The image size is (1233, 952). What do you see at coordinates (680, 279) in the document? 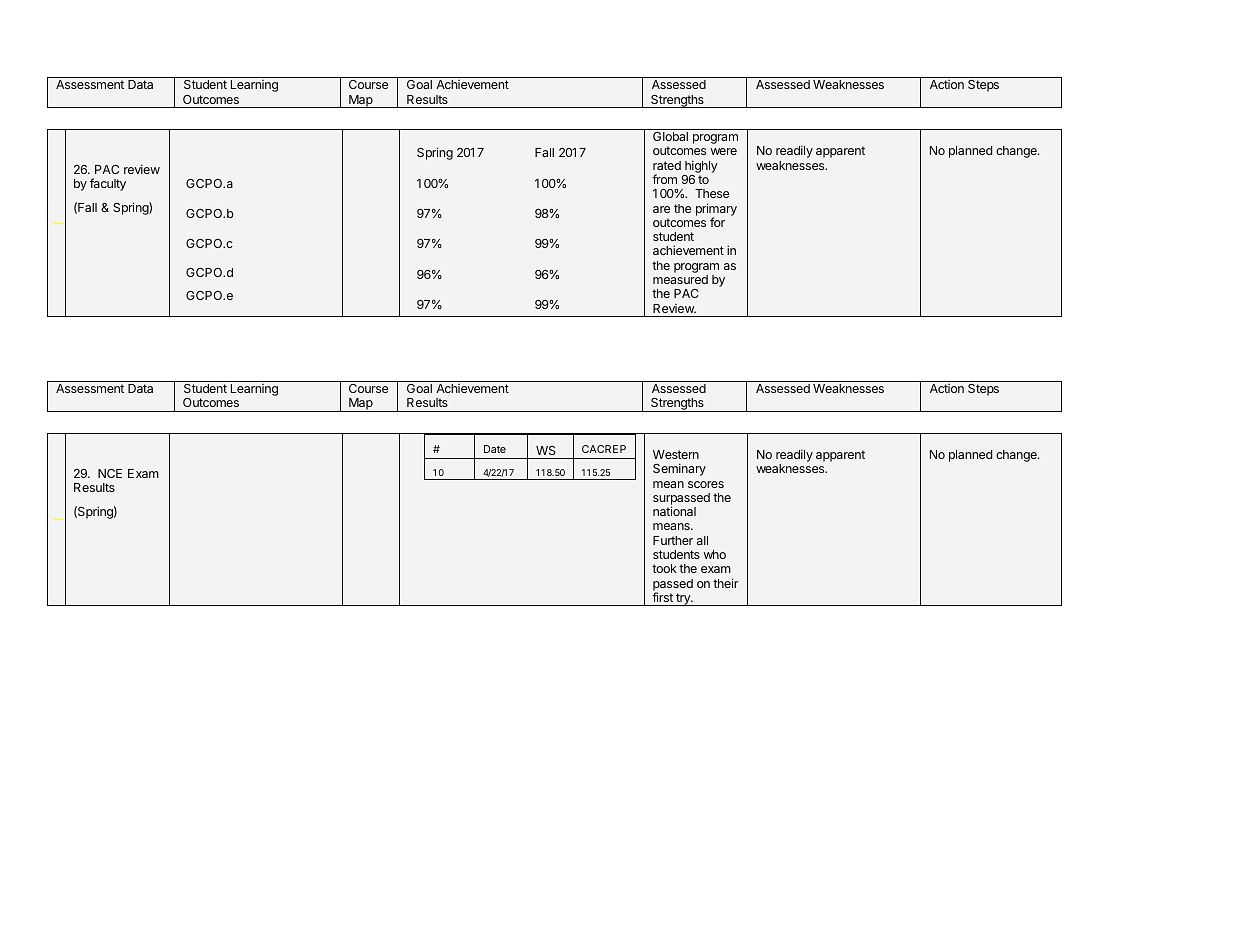
I see `measured` at bounding box center [680, 279].
